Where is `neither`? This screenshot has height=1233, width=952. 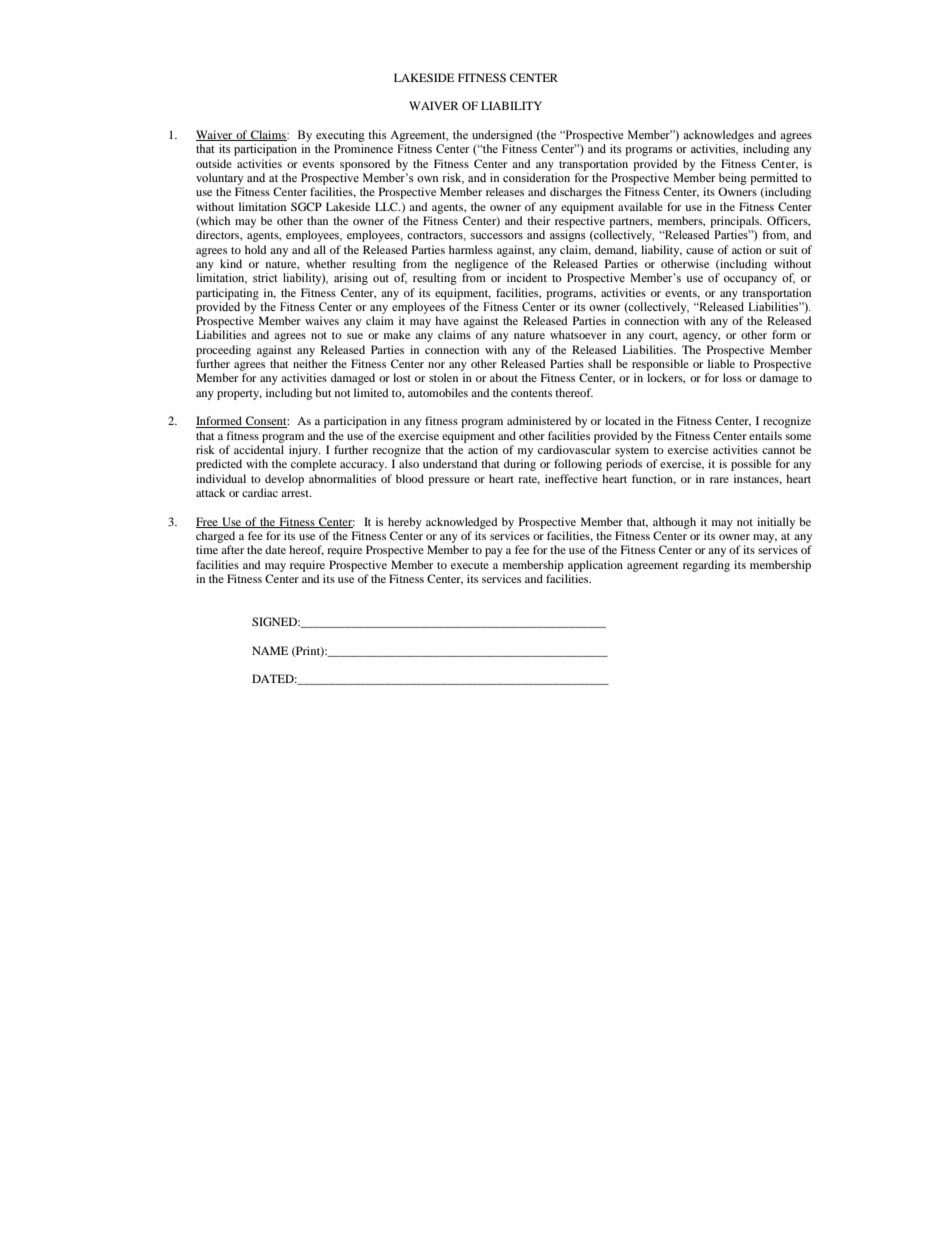
neither is located at coordinates (310, 363).
